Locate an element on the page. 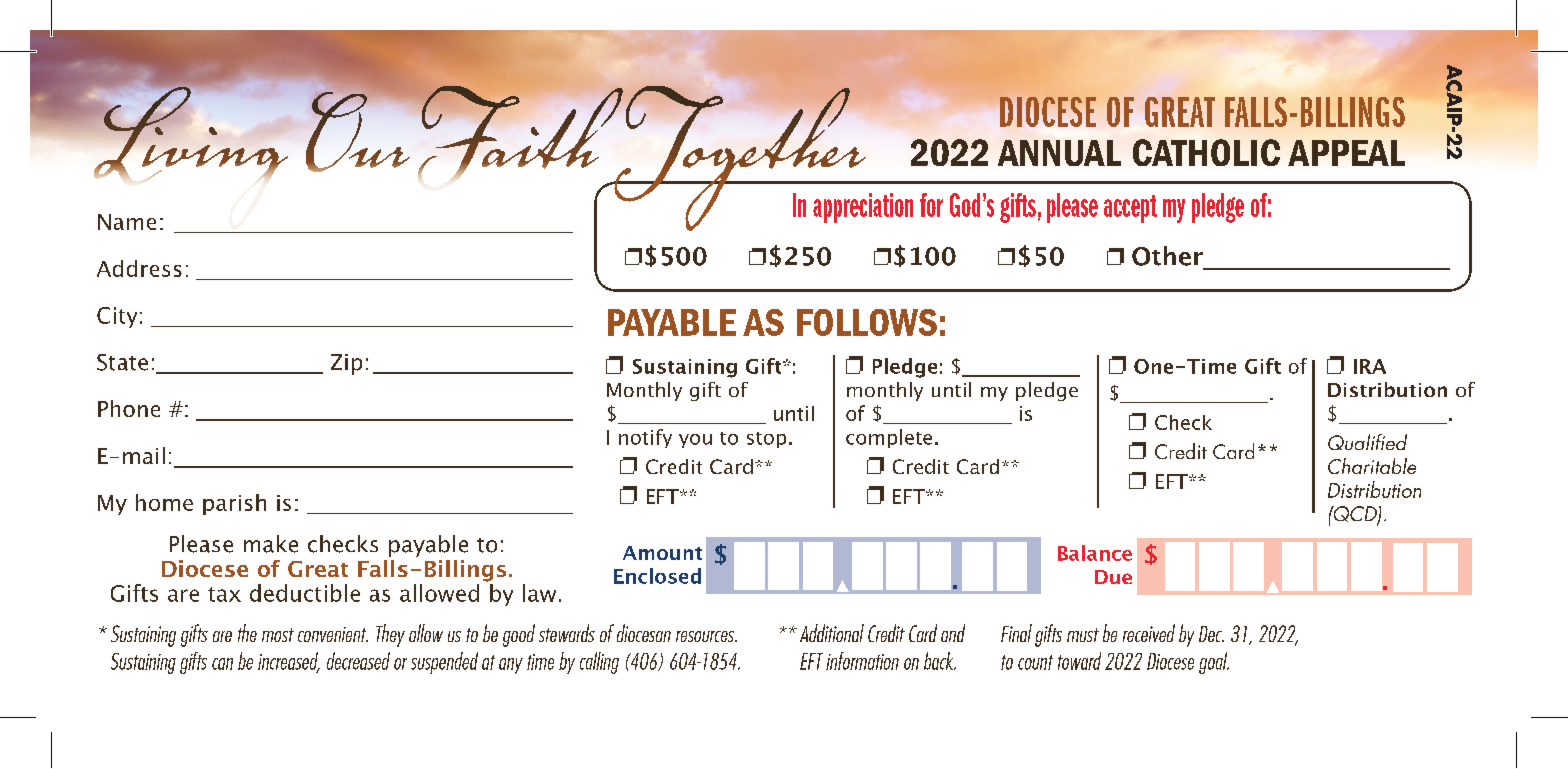 Image resolution: width=1568 pixels, height=769 pixels. City is located at coordinates (117, 317).
